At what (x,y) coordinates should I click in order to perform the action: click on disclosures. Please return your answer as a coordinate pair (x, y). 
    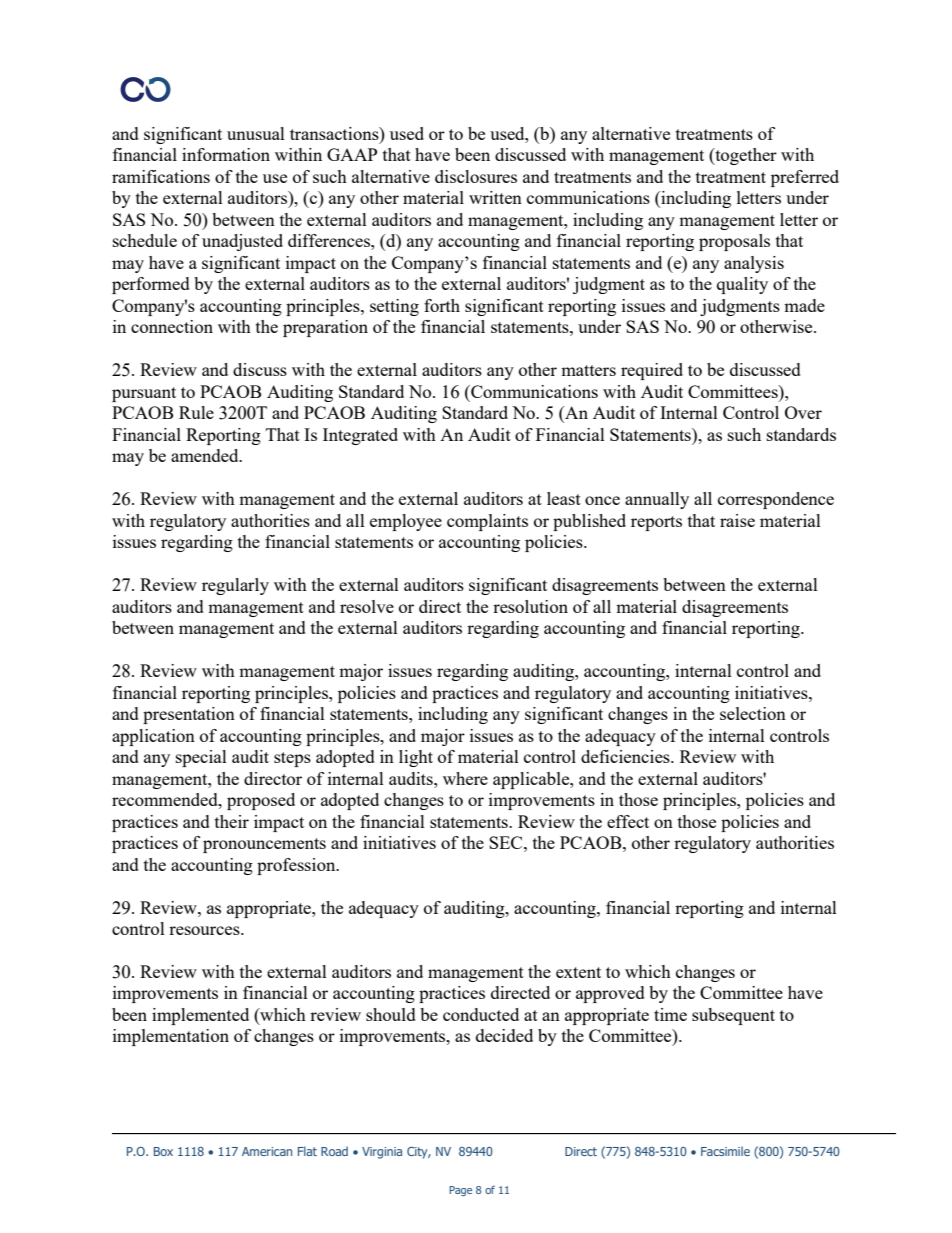
    Looking at the image, I should click on (476, 176).
